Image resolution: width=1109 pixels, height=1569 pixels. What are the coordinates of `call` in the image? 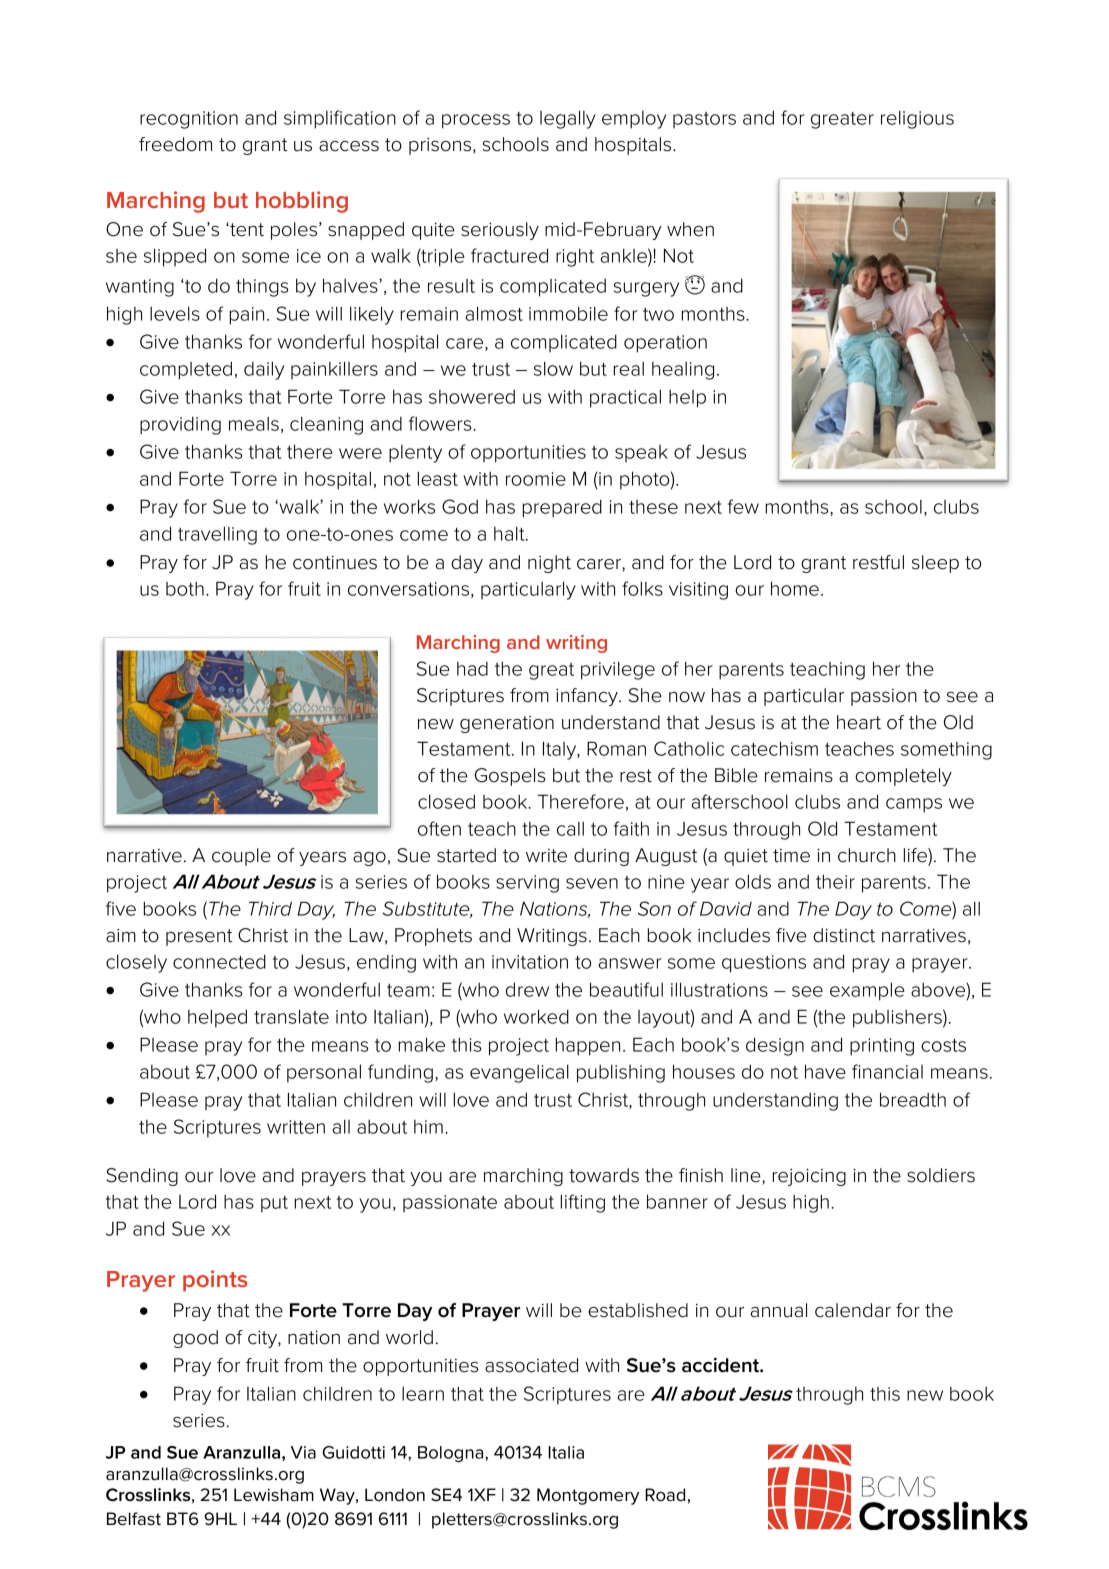 It's located at (570, 829).
